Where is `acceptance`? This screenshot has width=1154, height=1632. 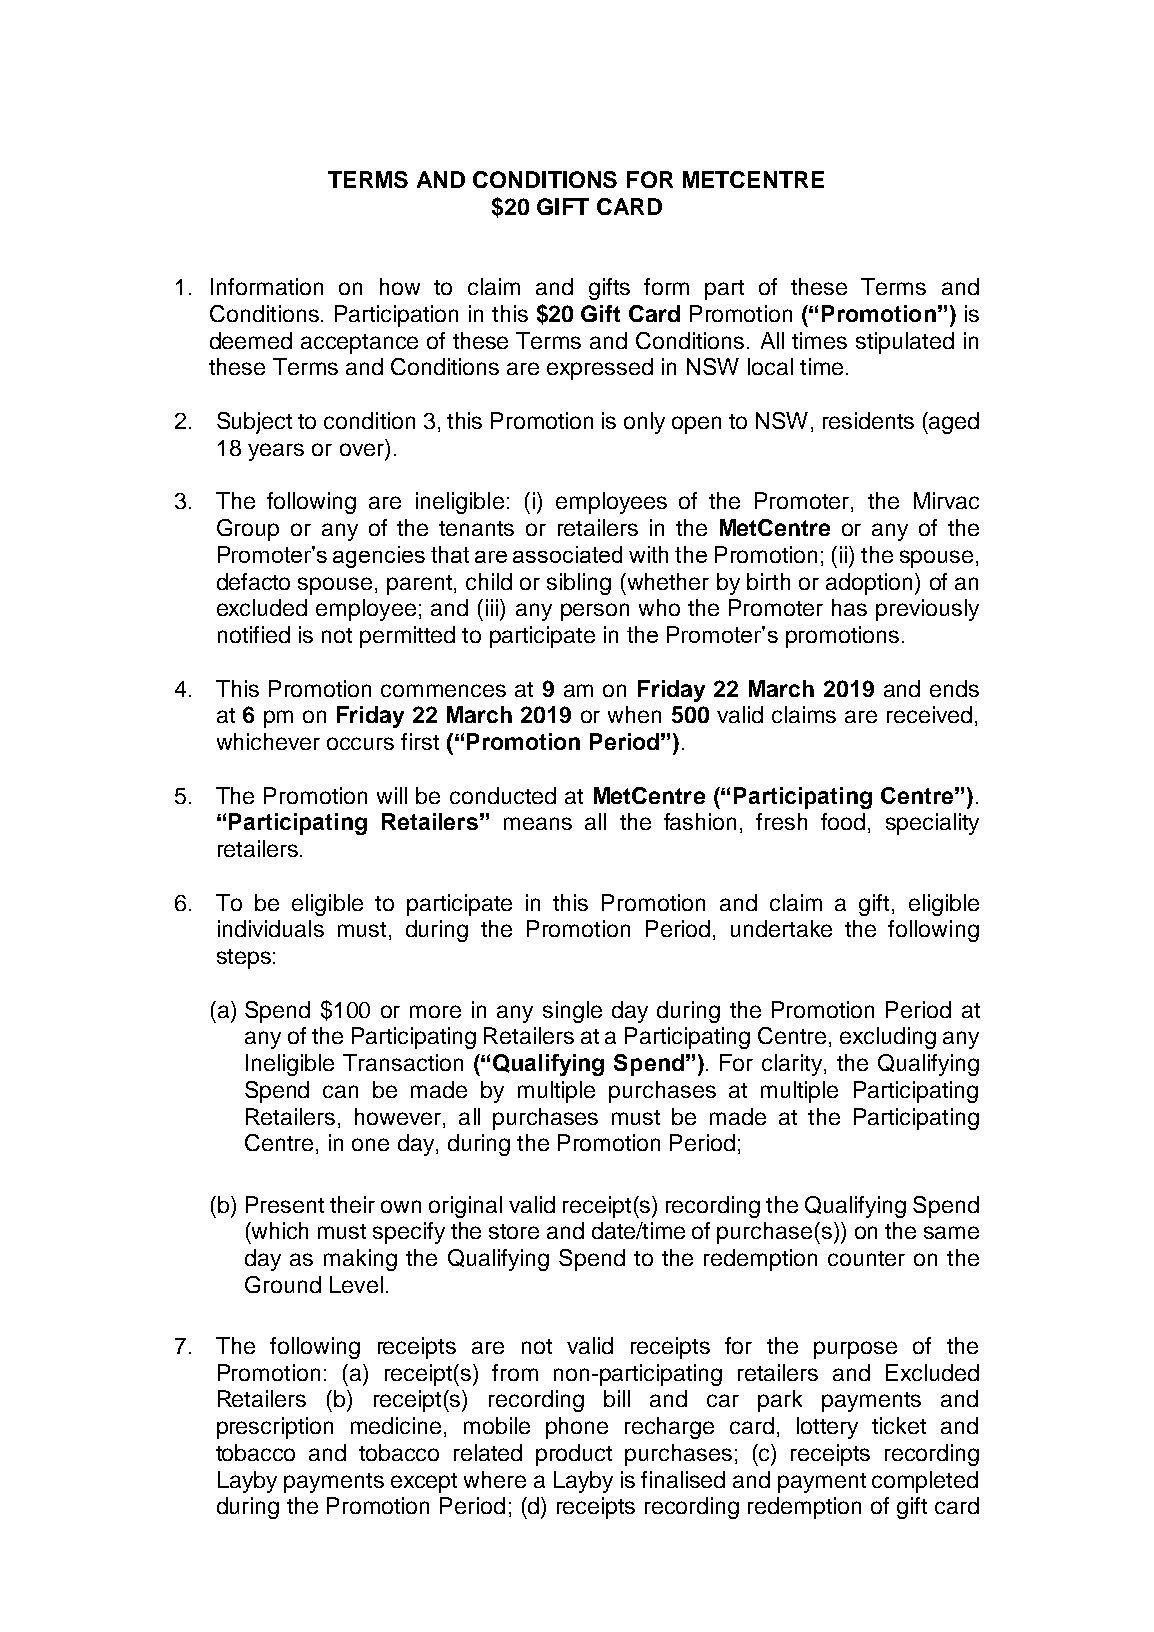
acceptance is located at coordinates (359, 344).
